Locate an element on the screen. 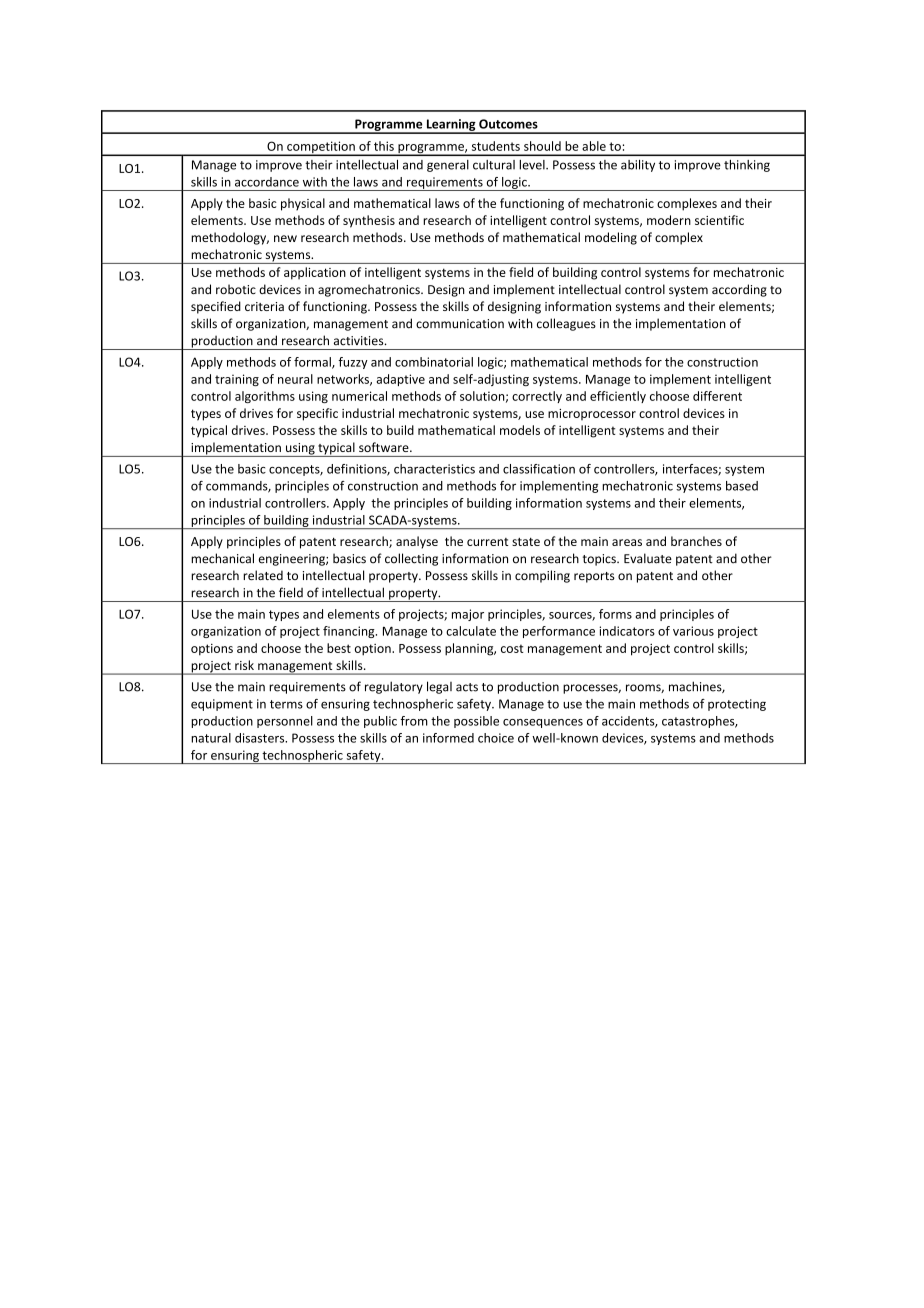 This screenshot has width=924, height=1308. students is located at coordinates (496, 146).
